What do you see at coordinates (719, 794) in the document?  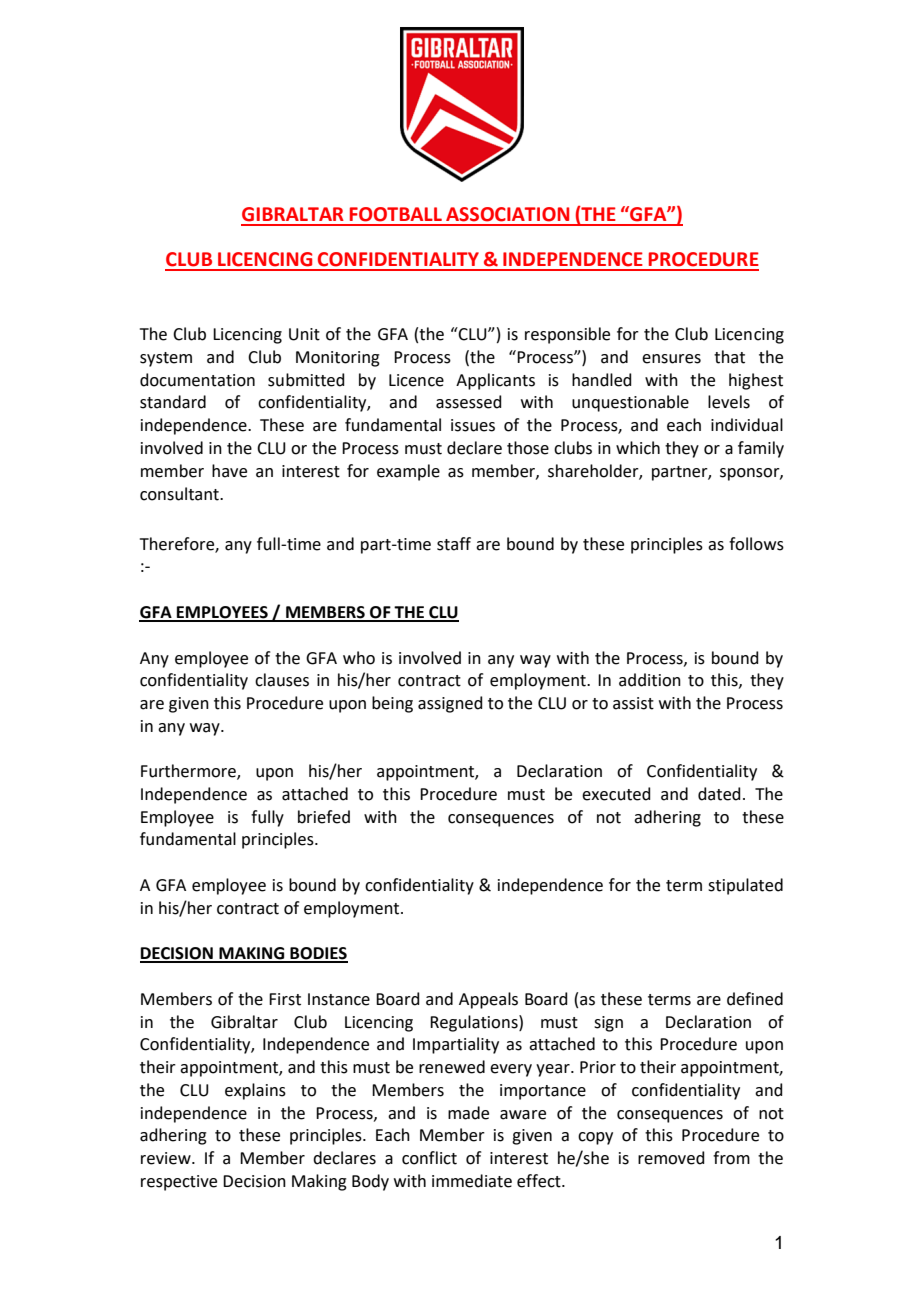 I see `dated` at bounding box center [719, 794].
